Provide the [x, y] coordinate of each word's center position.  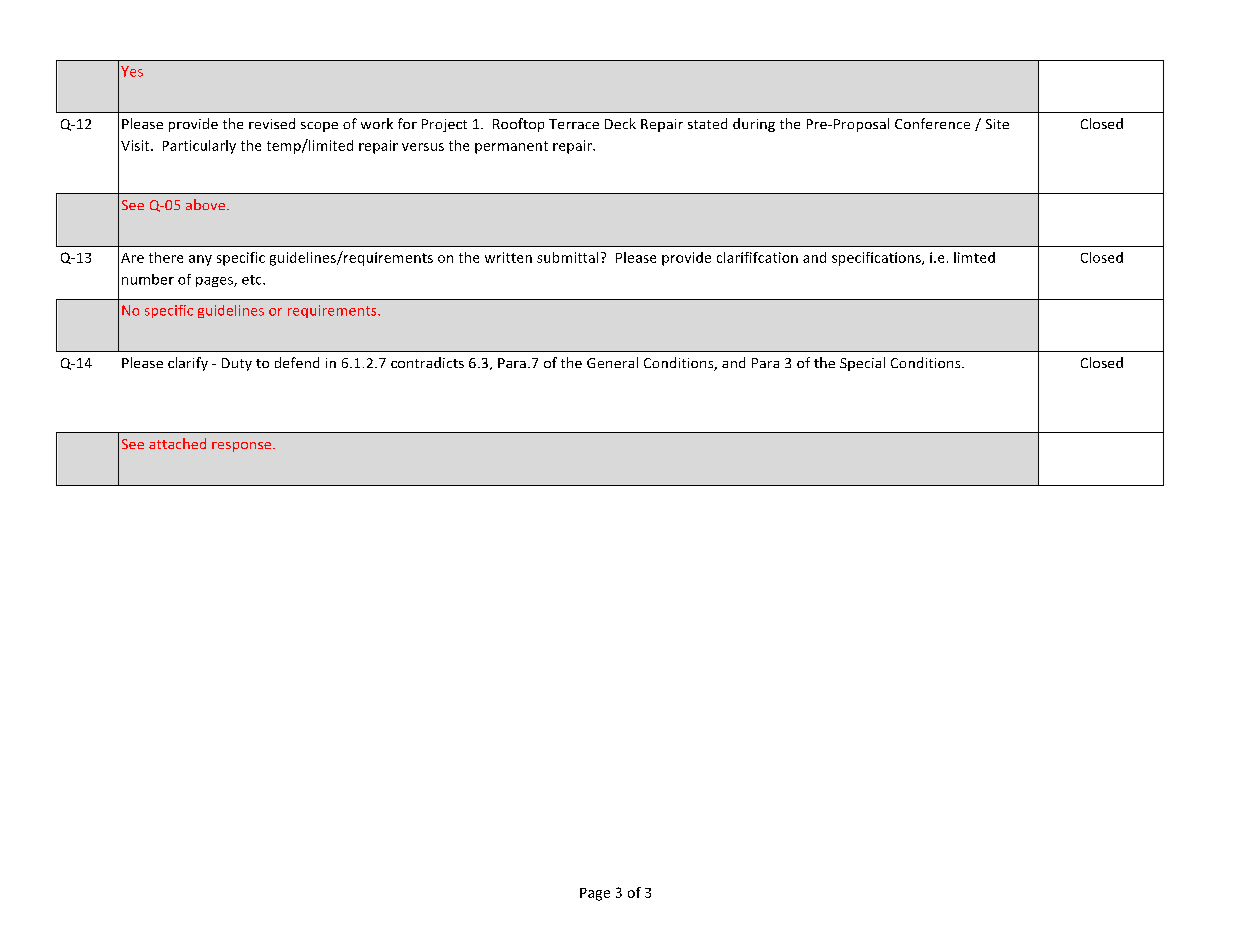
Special [862, 364]
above [207, 204]
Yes [132, 71]
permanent [511, 147]
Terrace [574, 124]
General [612, 362]
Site [997, 124]
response [243, 447]
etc [253, 280]
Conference [932, 123]
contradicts [427, 362]
